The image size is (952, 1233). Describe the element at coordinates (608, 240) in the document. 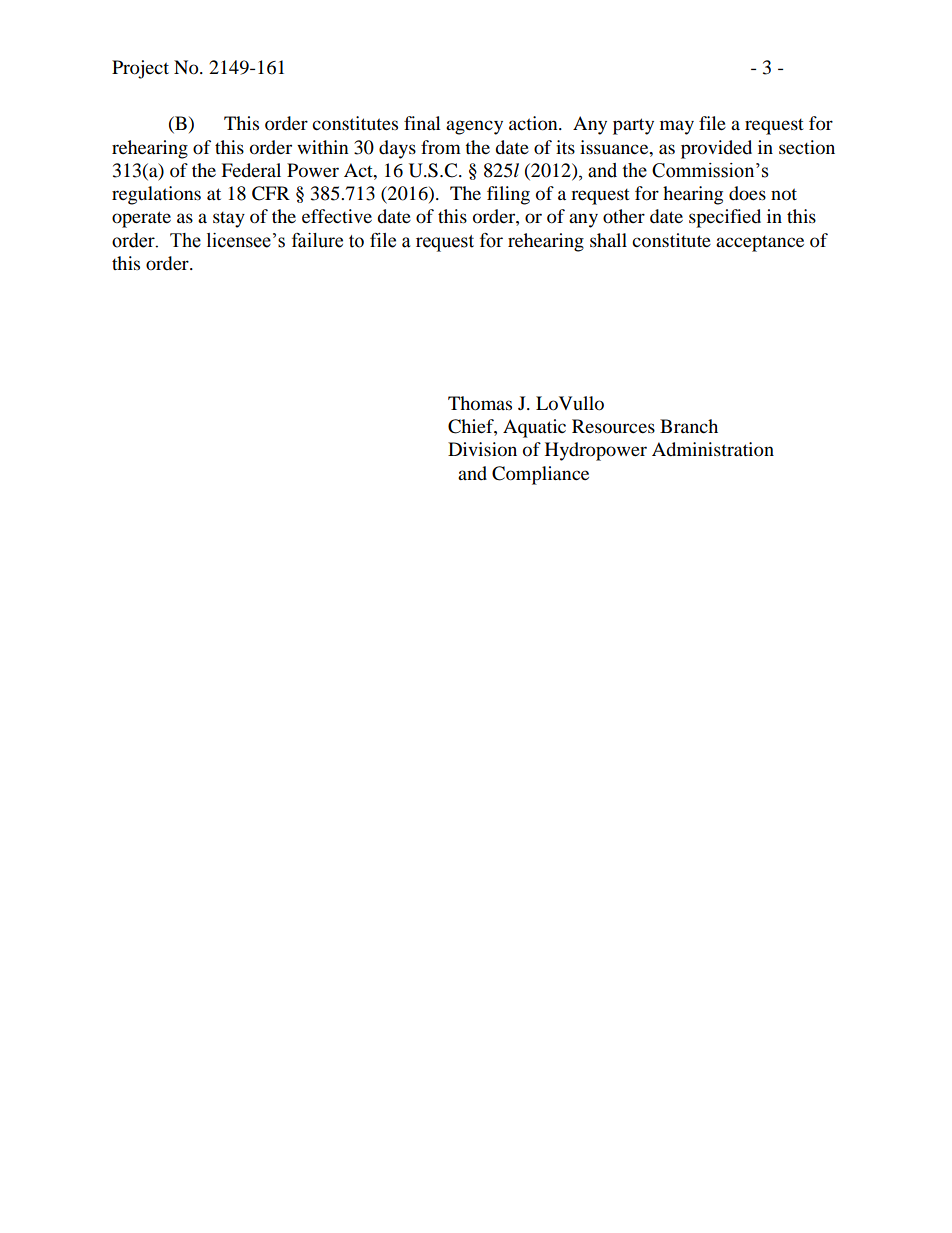

I see `shall` at that location.
